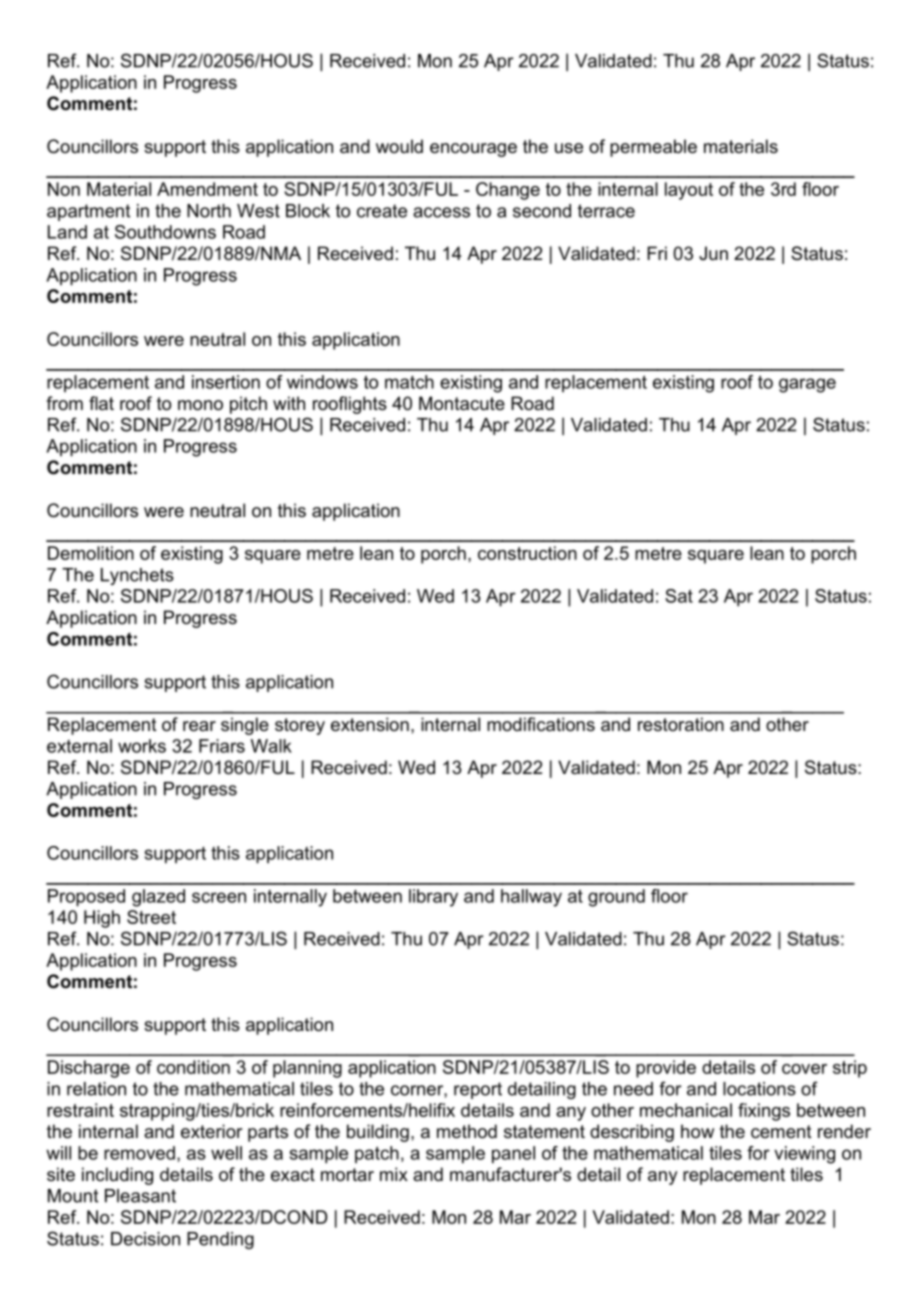 This screenshot has width=924, height=1307. What do you see at coordinates (616, 898) in the screenshot?
I see `ground` at bounding box center [616, 898].
